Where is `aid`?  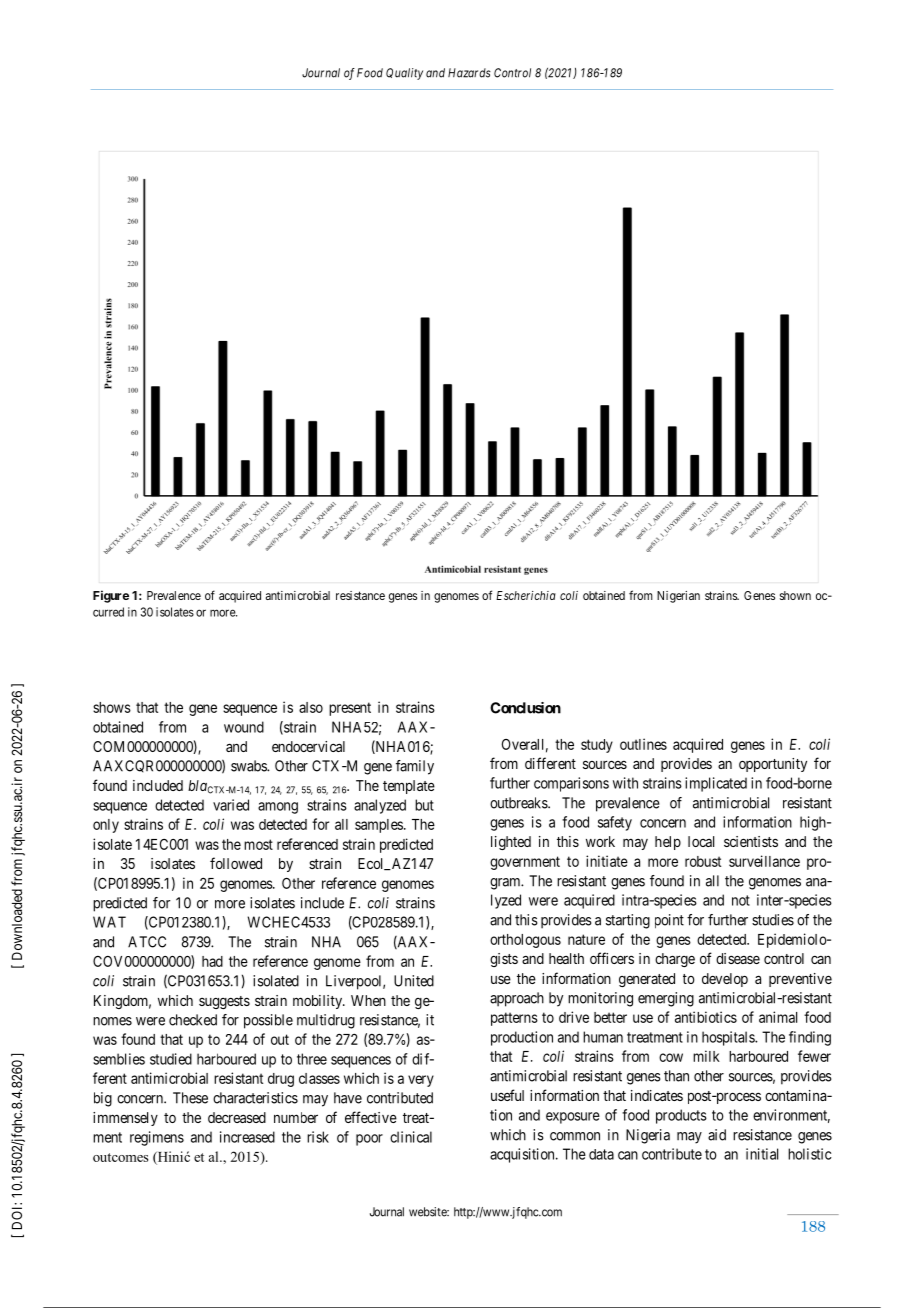
aid is located at coordinates (717, 1135).
